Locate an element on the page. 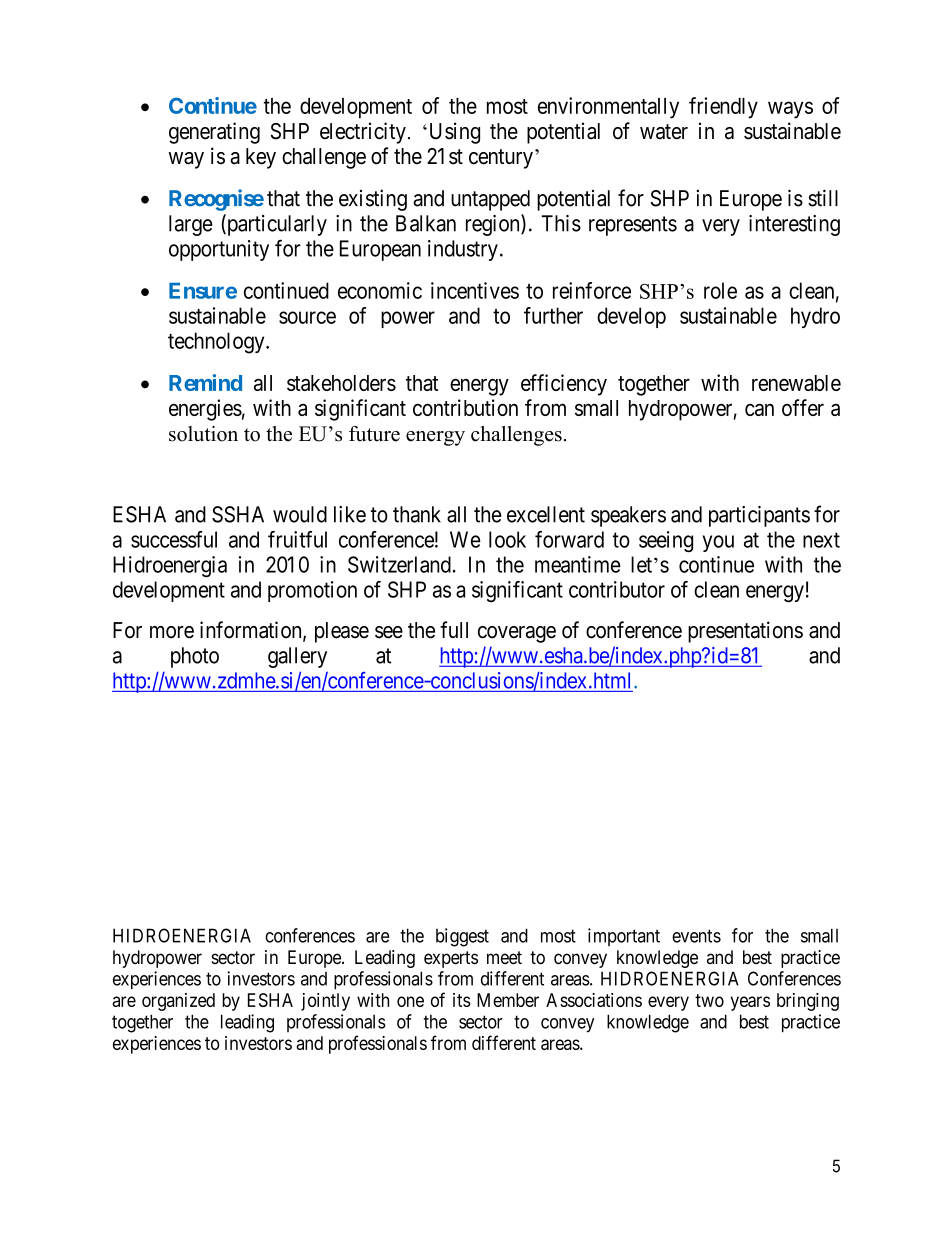 Image resolution: width=952 pixels, height=1233 pixels. organized is located at coordinates (178, 1002).
